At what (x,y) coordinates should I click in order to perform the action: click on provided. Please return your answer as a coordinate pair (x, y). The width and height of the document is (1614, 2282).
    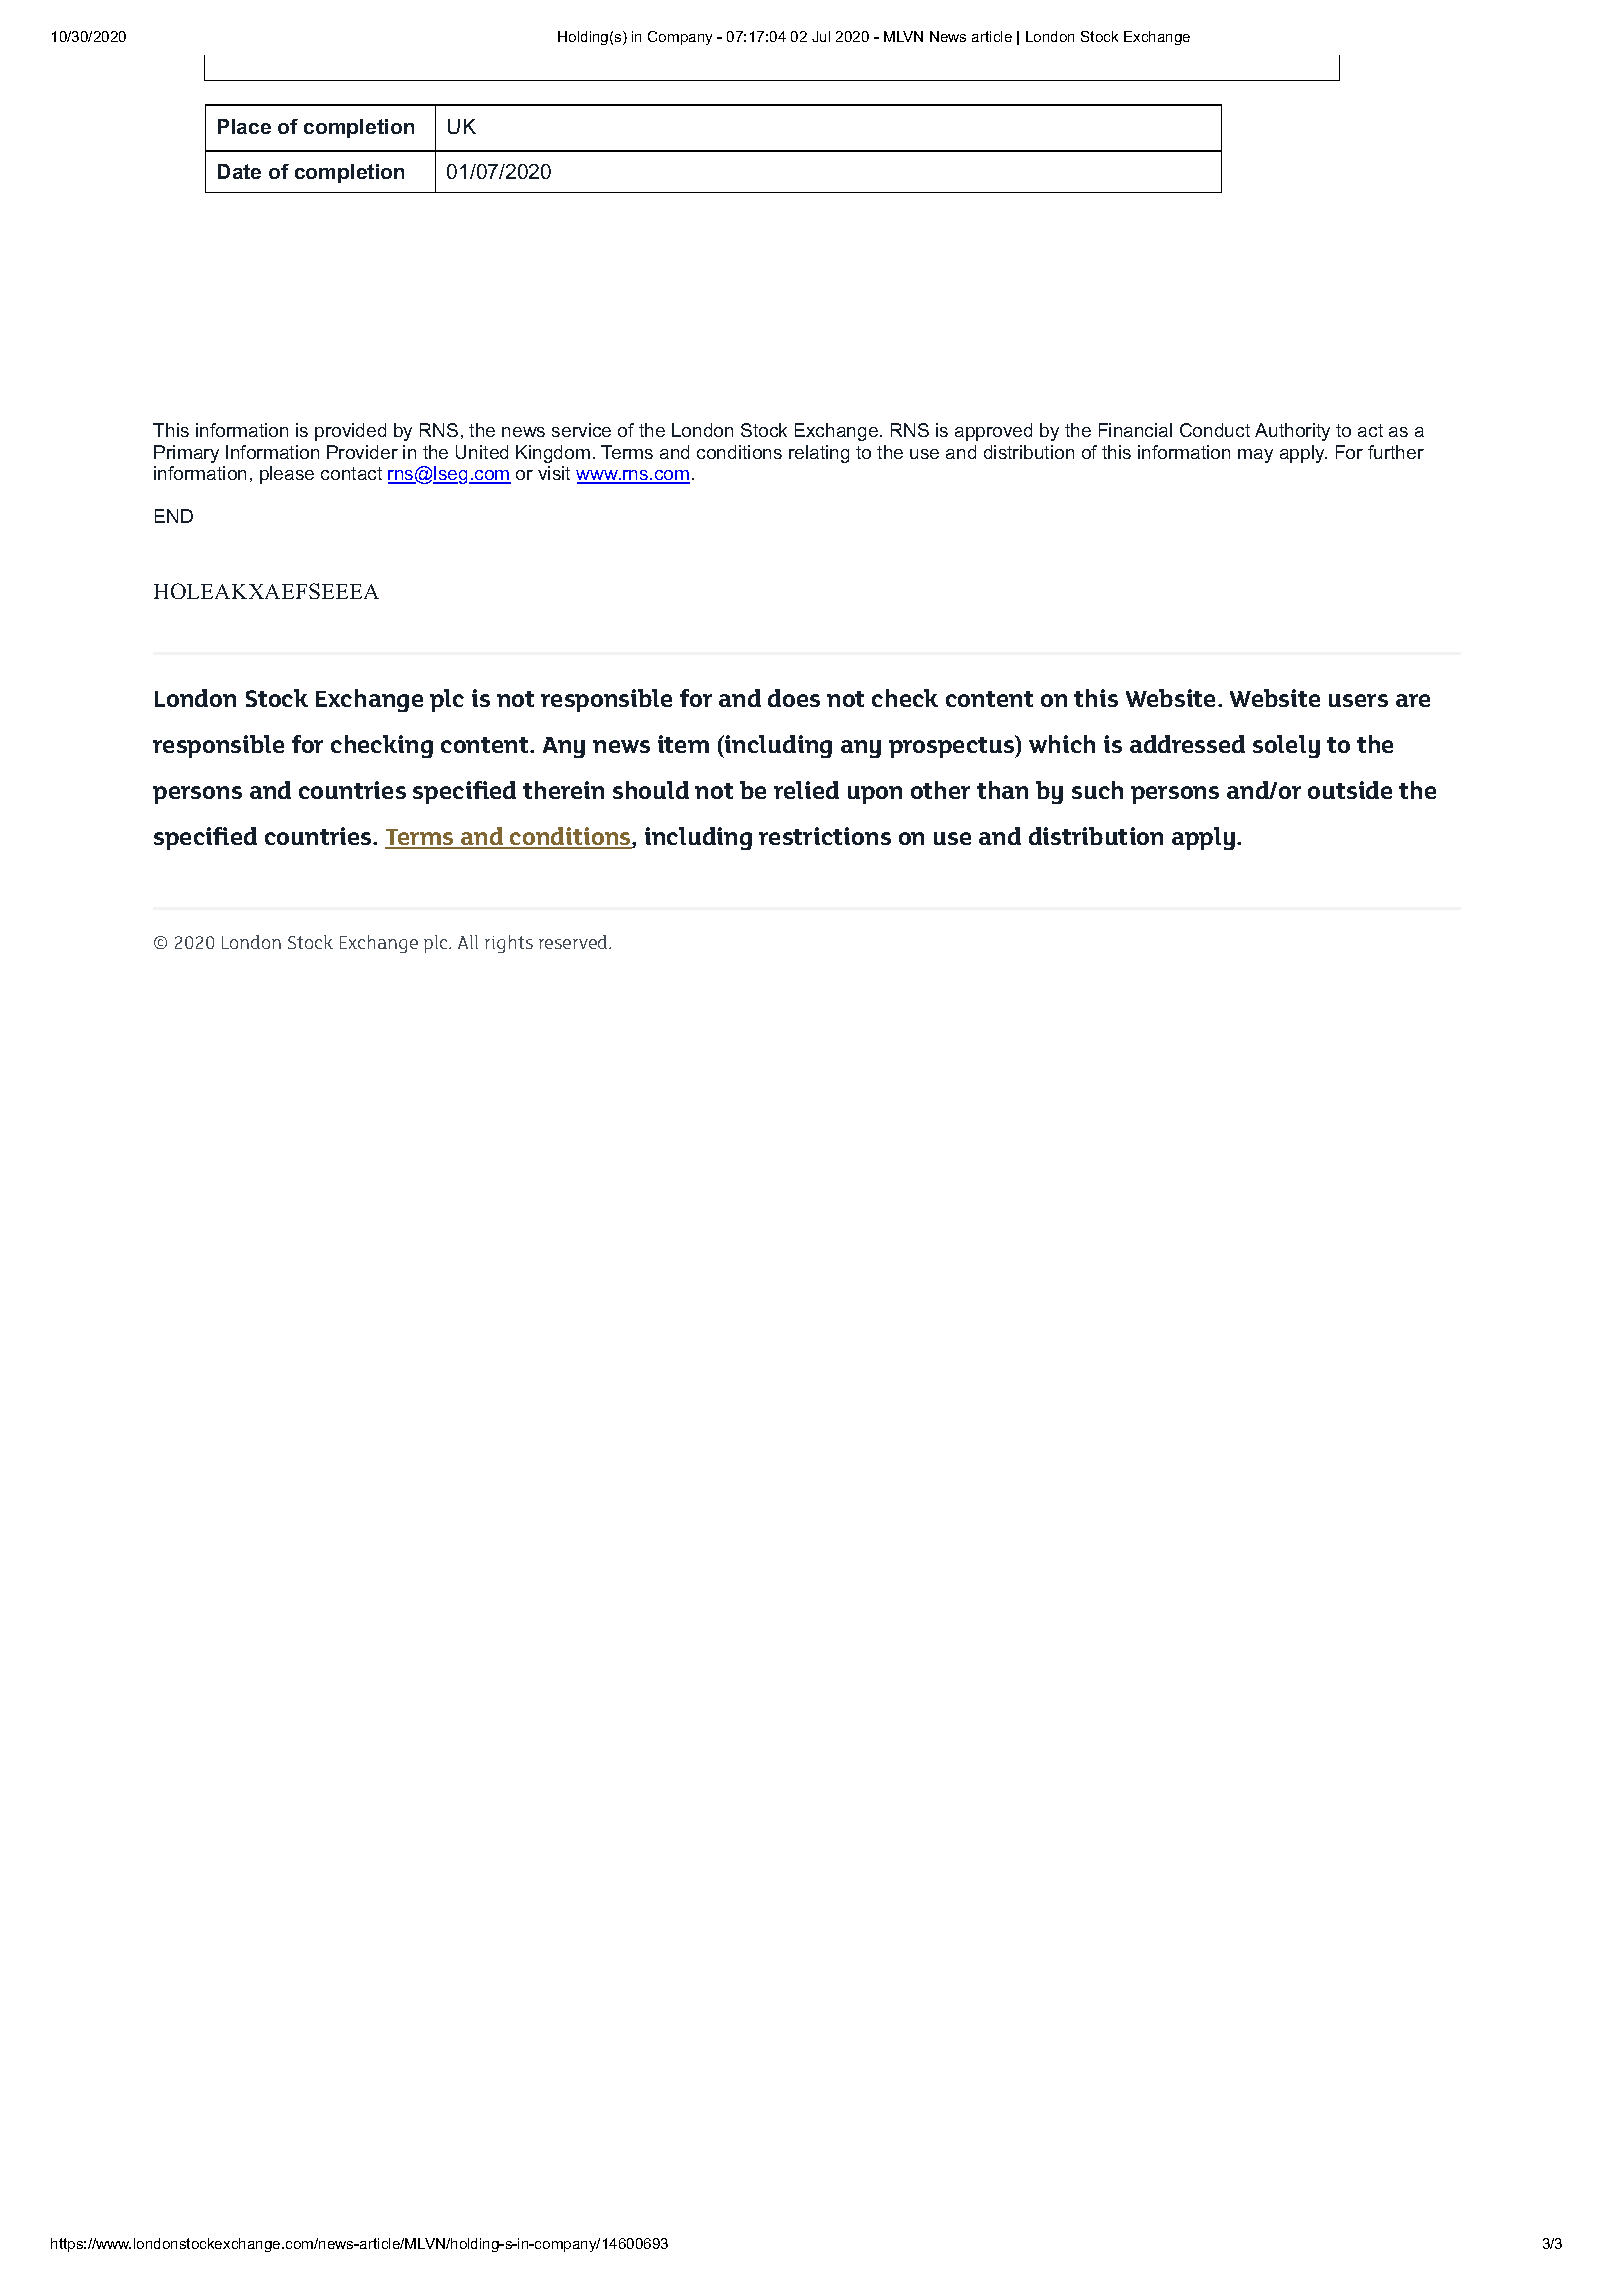
    Looking at the image, I should click on (350, 432).
